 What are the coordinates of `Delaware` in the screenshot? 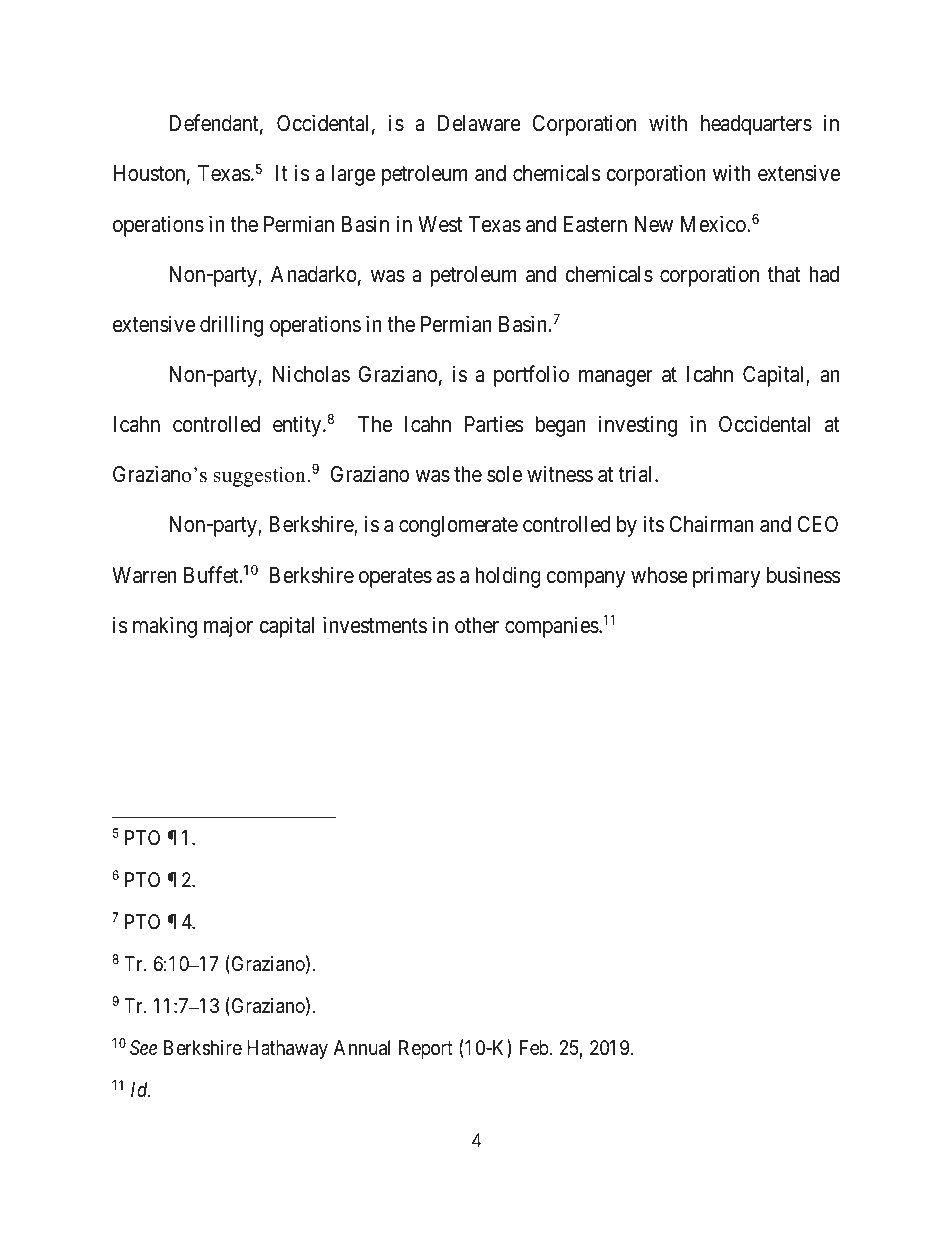 It's located at (479, 123).
